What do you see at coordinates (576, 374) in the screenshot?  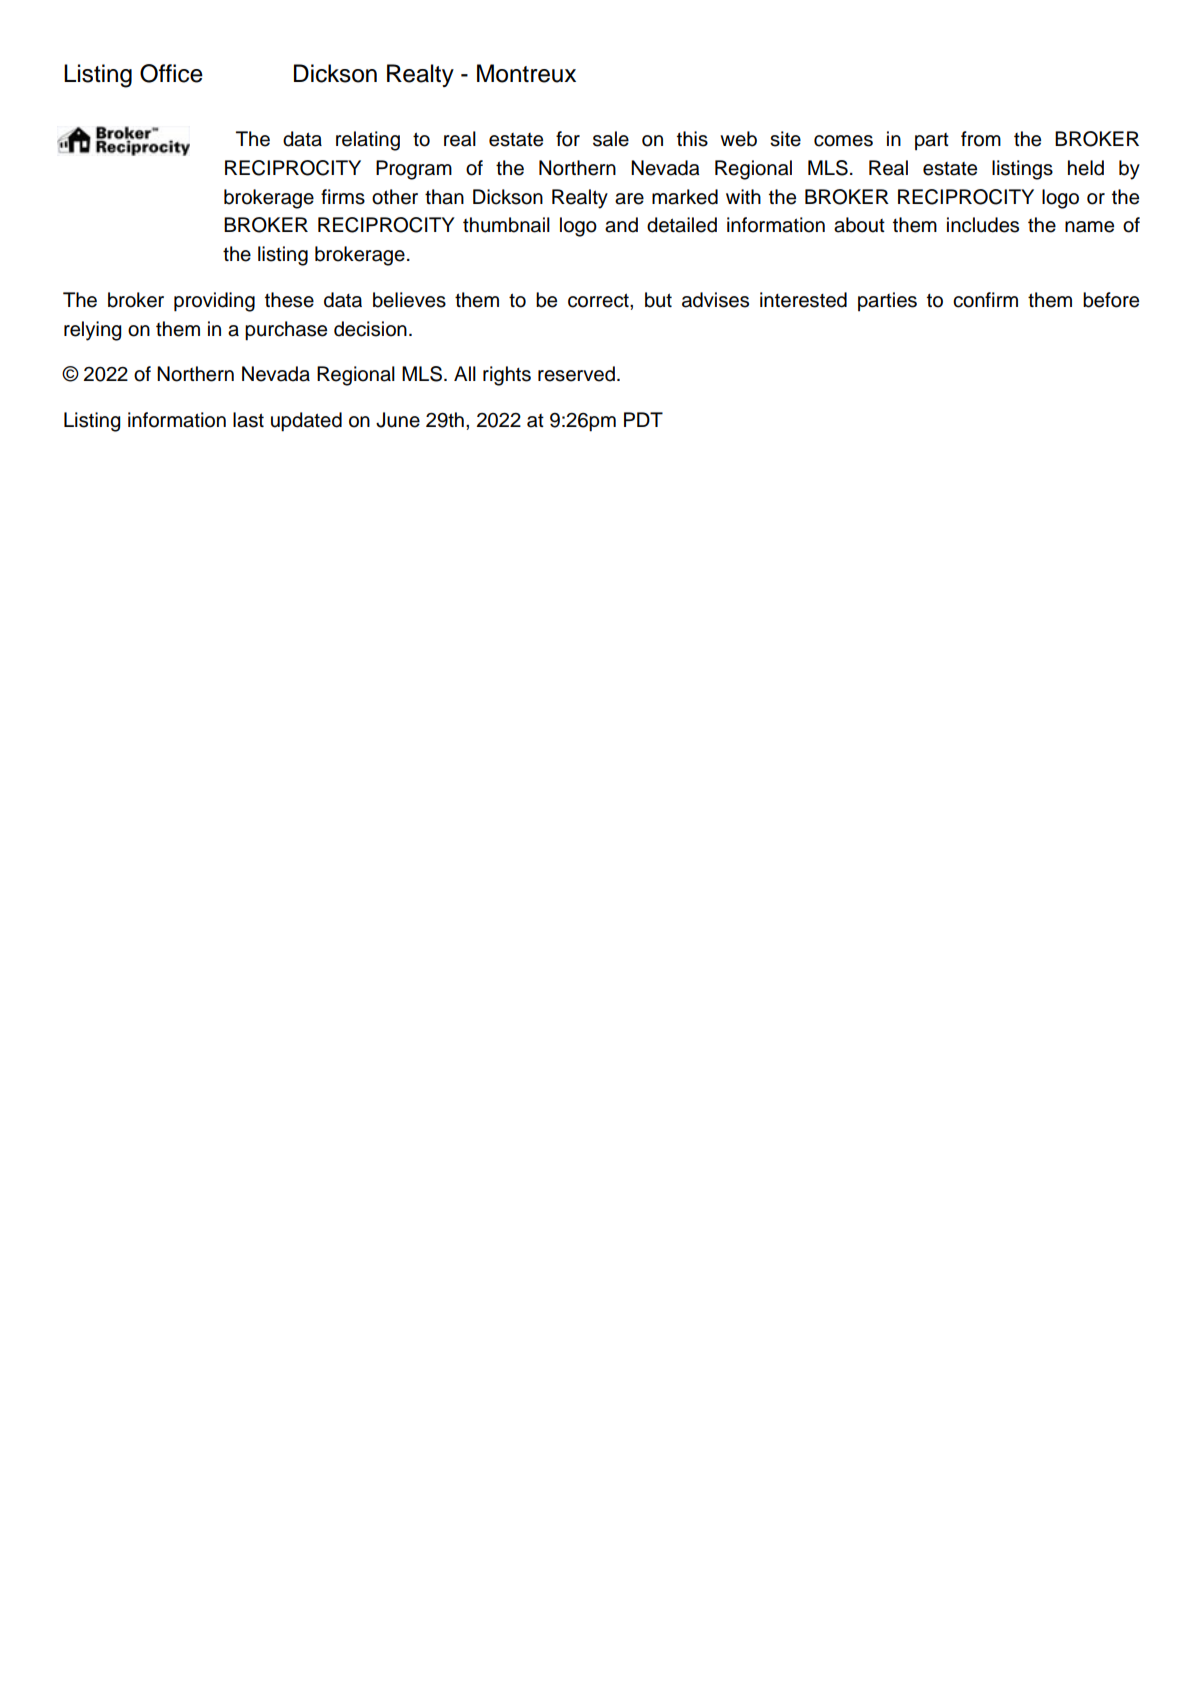 I see `reserved` at bounding box center [576, 374].
